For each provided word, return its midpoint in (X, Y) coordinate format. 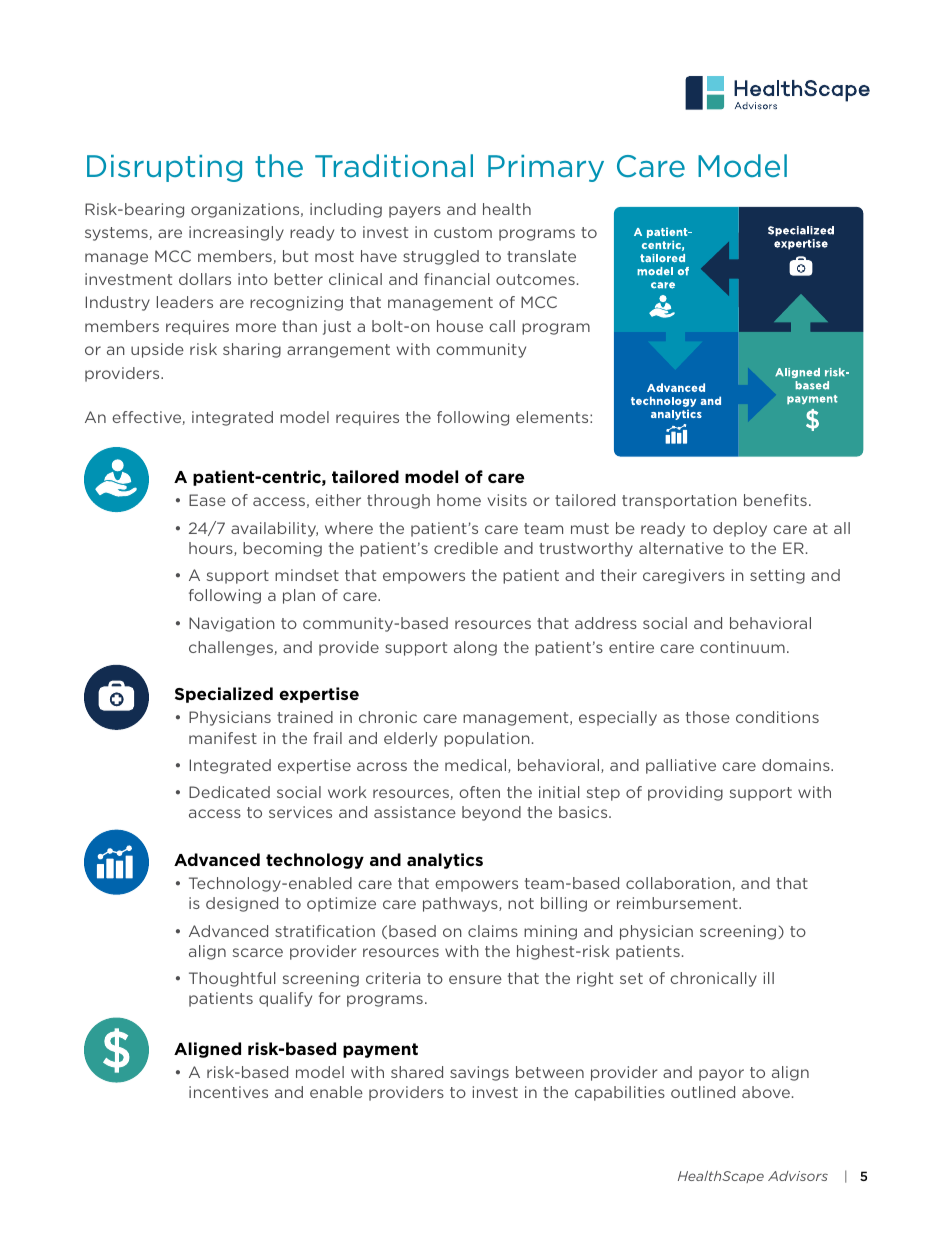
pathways (461, 904)
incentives (228, 1092)
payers (415, 212)
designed (242, 904)
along (475, 648)
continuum (742, 647)
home (459, 500)
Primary (546, 168)
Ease (207, 500)
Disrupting (164, 168)
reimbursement (678, 903)
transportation (679, 501)
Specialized (224, 695)
